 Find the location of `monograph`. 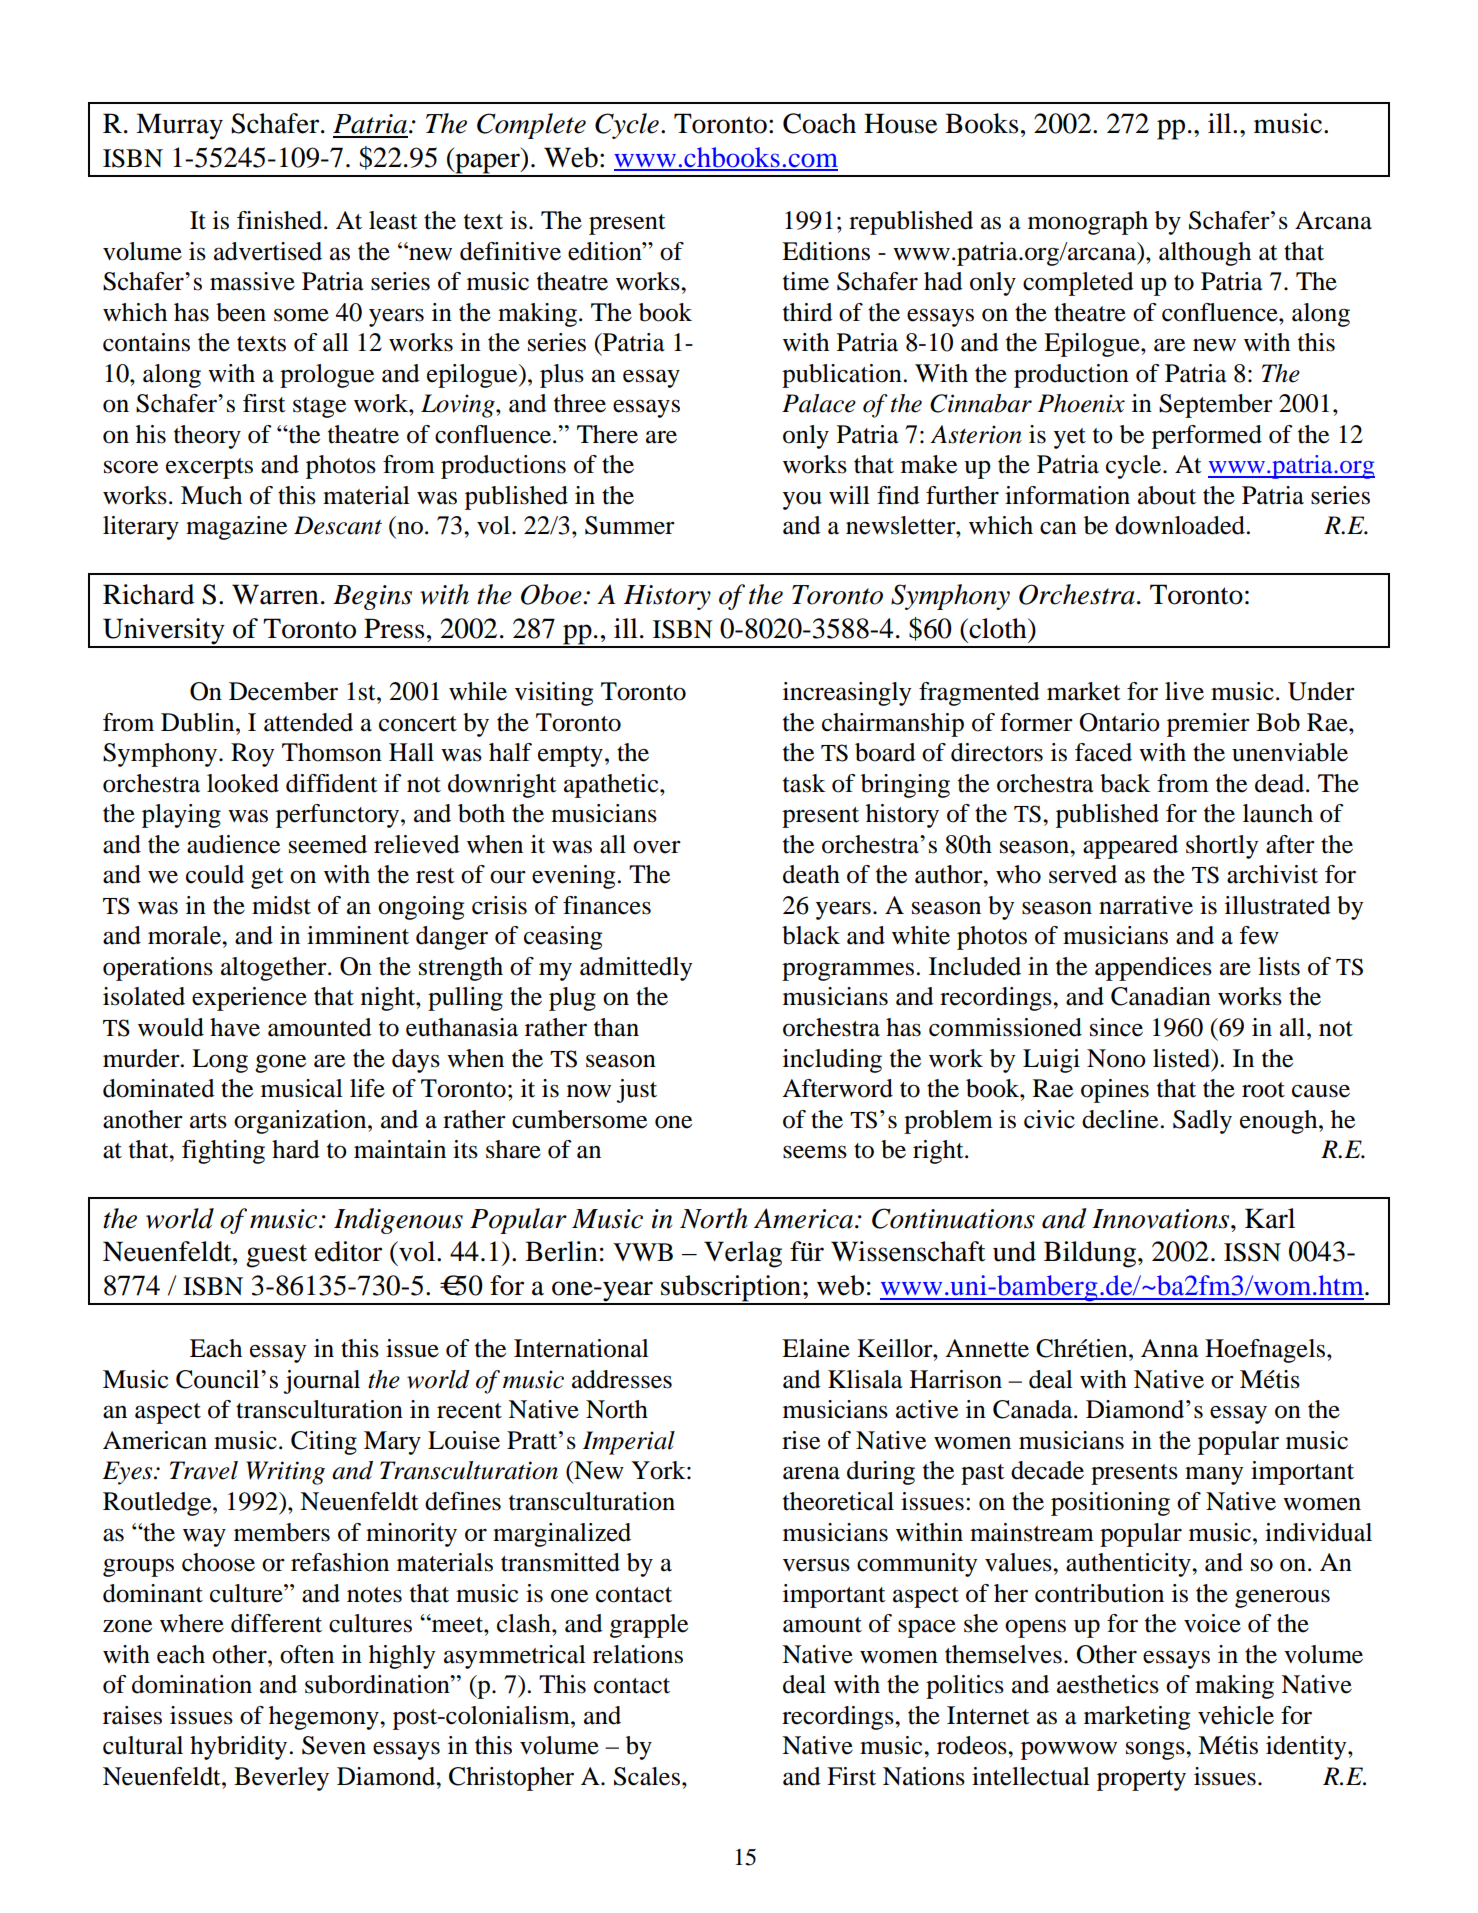

monograph is located at coordinates (1088, 223).
